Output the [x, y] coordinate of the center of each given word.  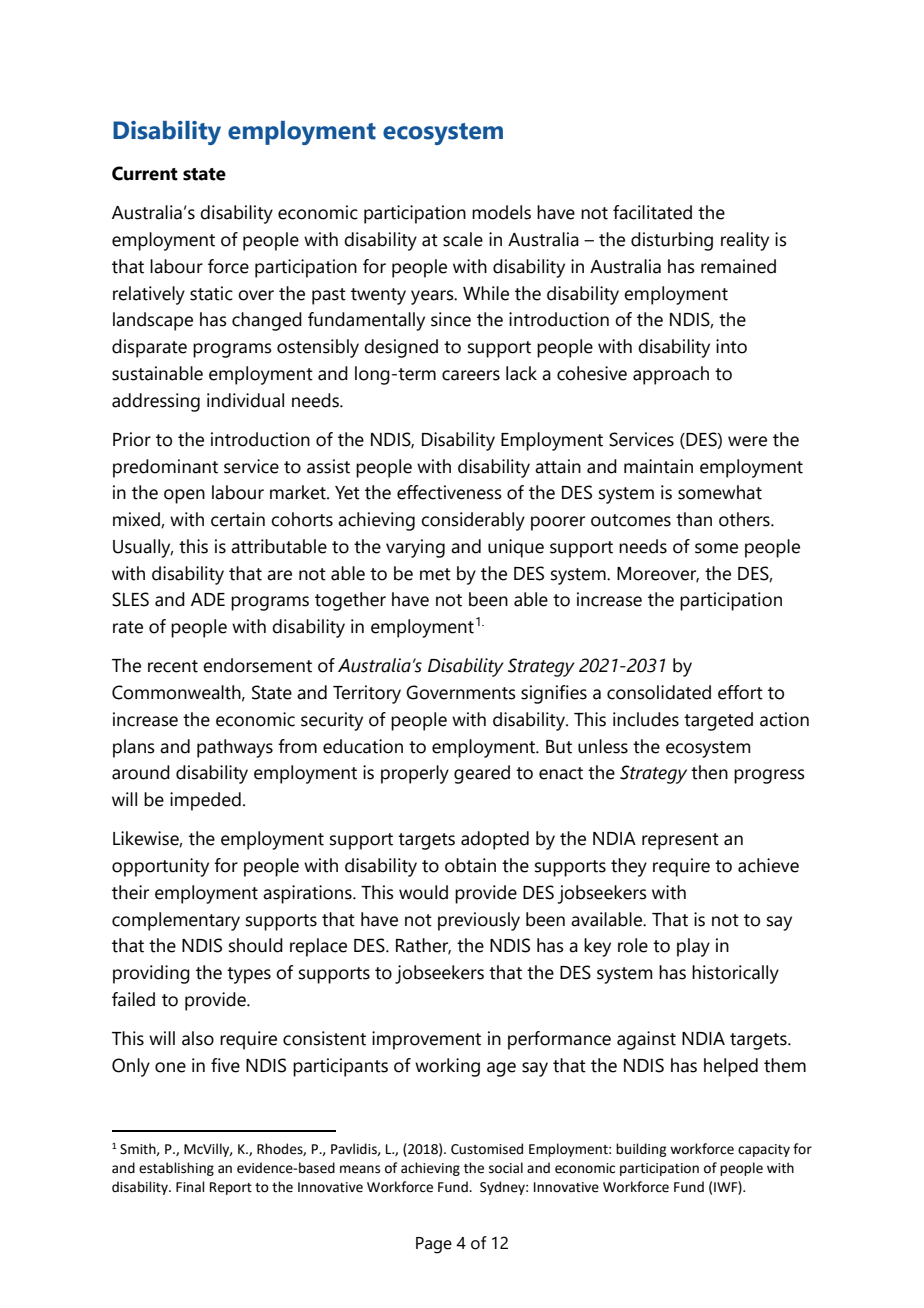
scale [463, 239]
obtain [470, 865]
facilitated [652, 212]
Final [190, 1187]
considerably [473, 521]
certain [238, 519]
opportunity [160, 867]
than [694, 519]
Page [434, 1245]
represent [680, 841]
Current [145, 173]
